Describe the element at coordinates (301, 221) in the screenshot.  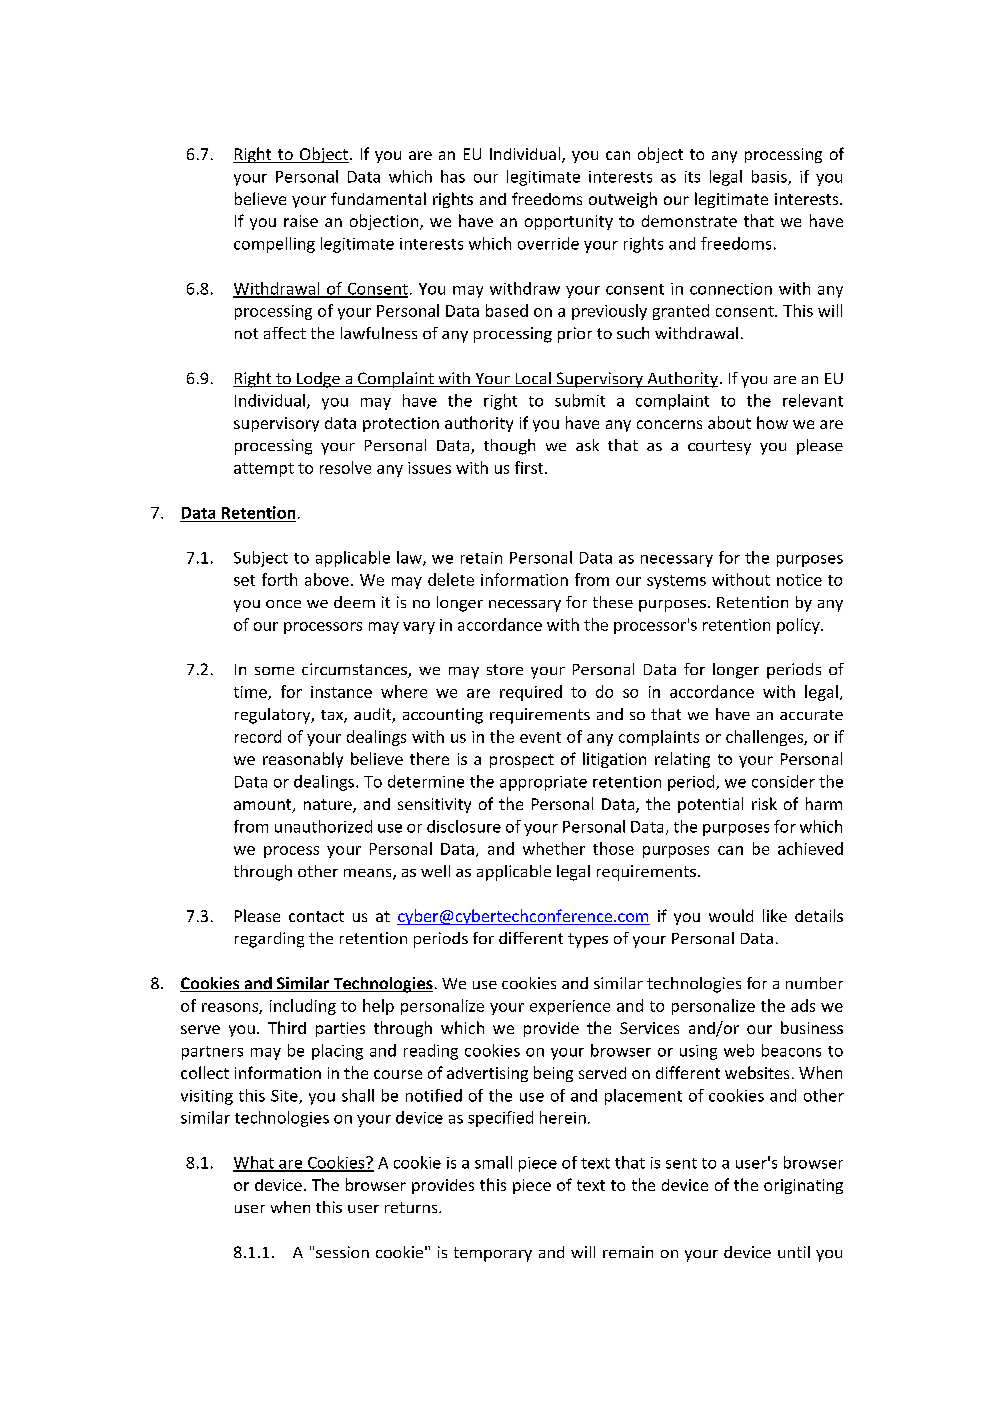
I see `raise` at that location.
